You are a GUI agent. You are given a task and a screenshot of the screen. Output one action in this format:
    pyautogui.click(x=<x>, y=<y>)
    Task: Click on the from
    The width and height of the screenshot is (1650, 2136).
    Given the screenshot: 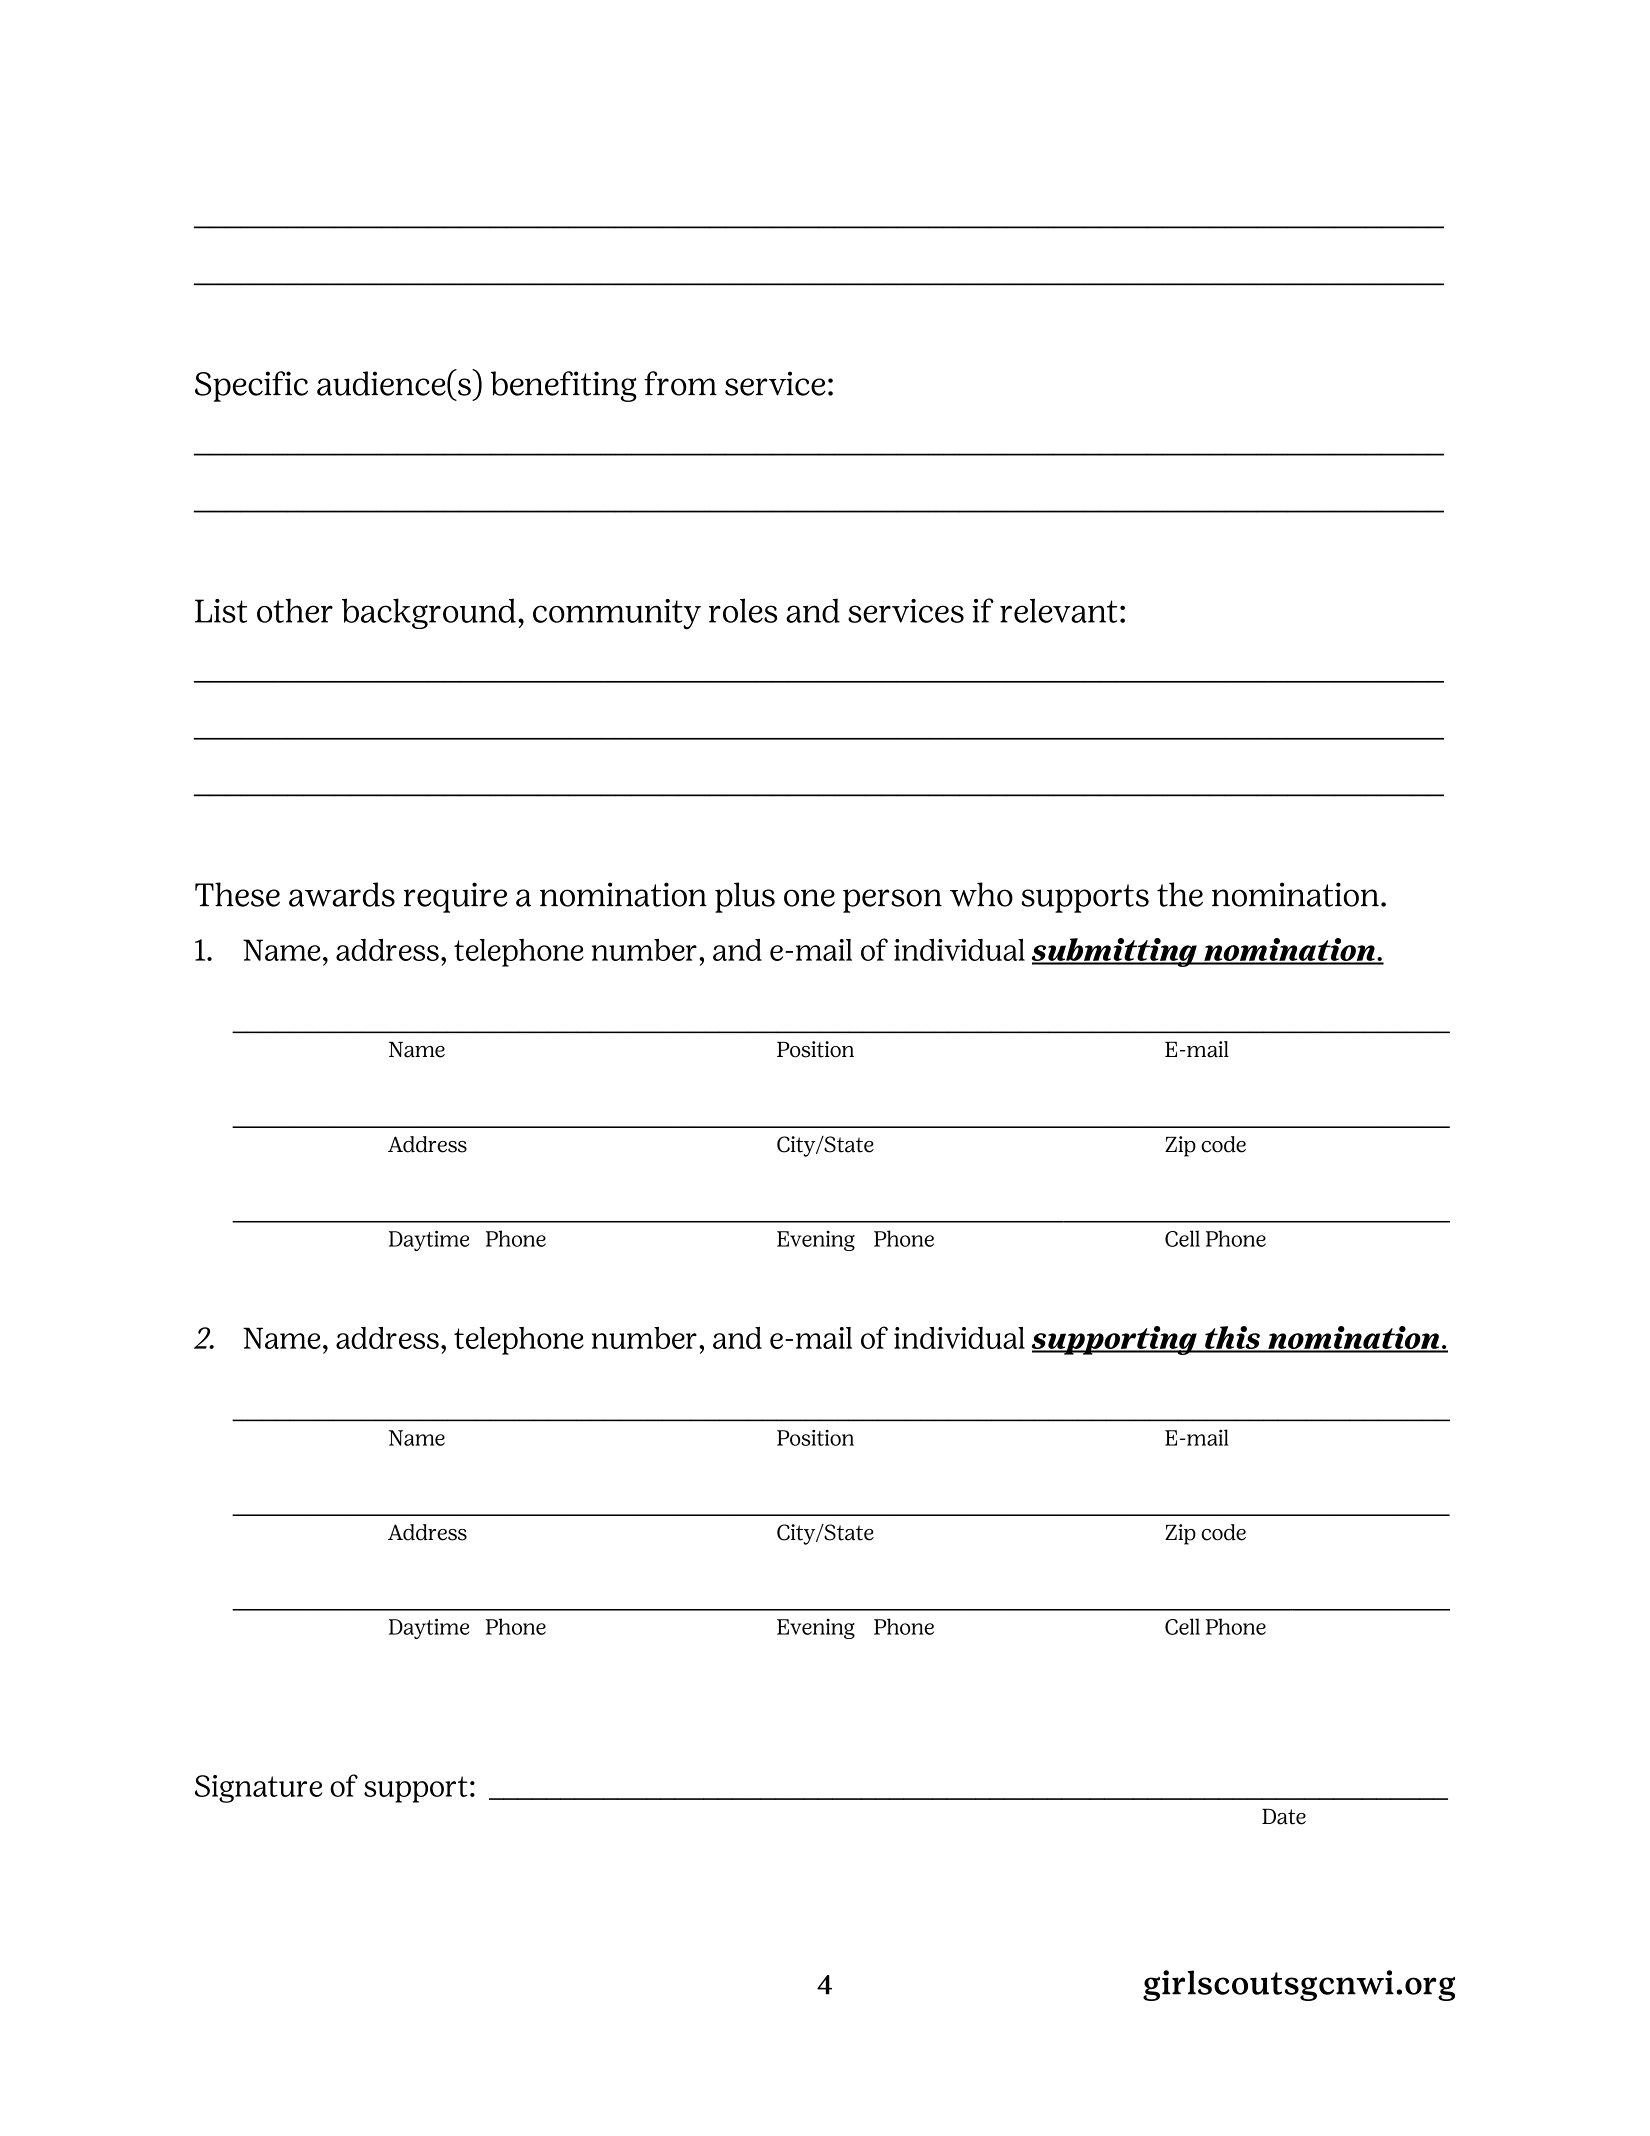 What is the action you would take?
    pyautogui.click(x=680, y=383)
